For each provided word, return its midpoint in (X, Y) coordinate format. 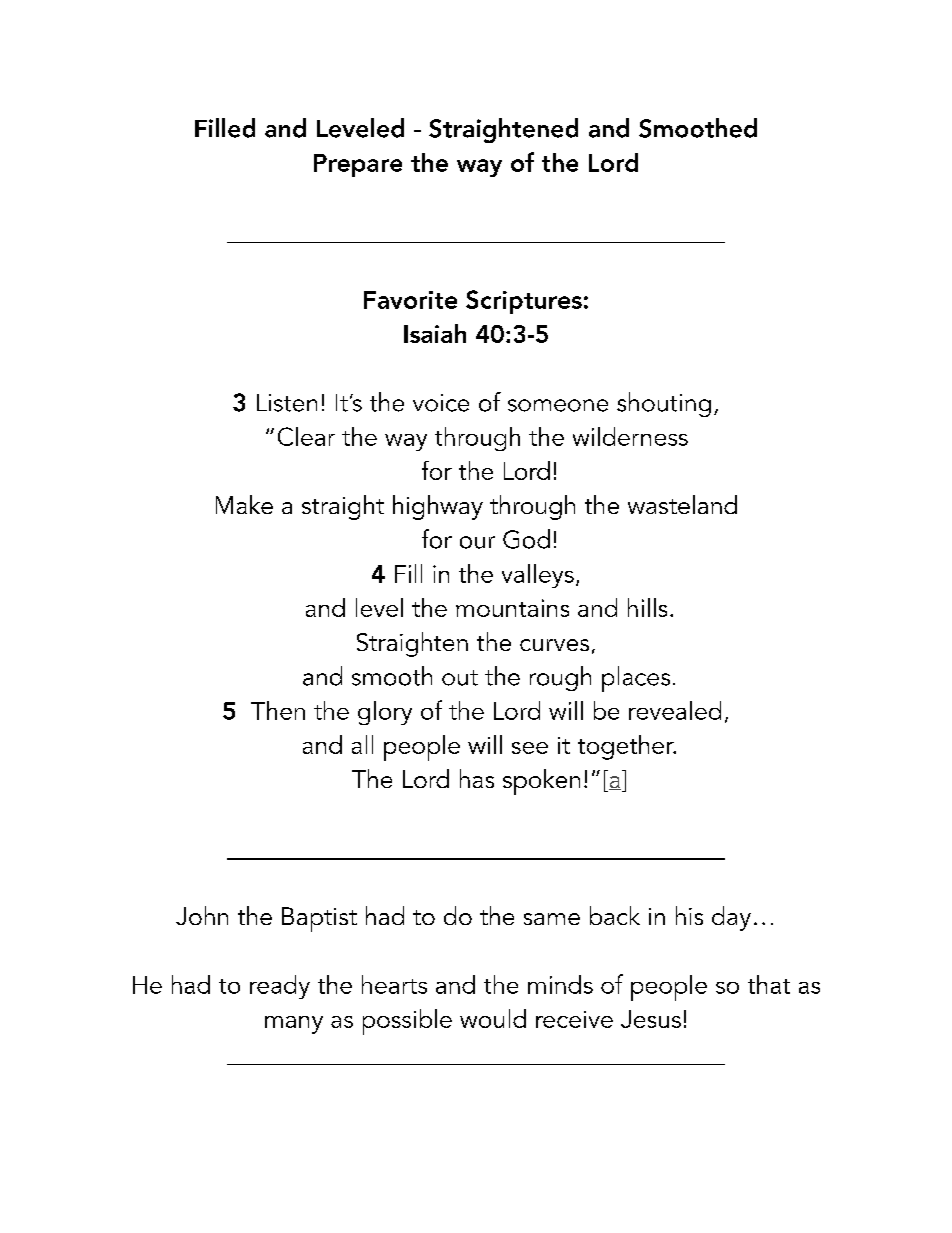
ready (280, 987)
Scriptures (524, 302)
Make (244, 504)
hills (647, 607)
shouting (664, 404)
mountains (512, 608)
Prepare (358, 165)
